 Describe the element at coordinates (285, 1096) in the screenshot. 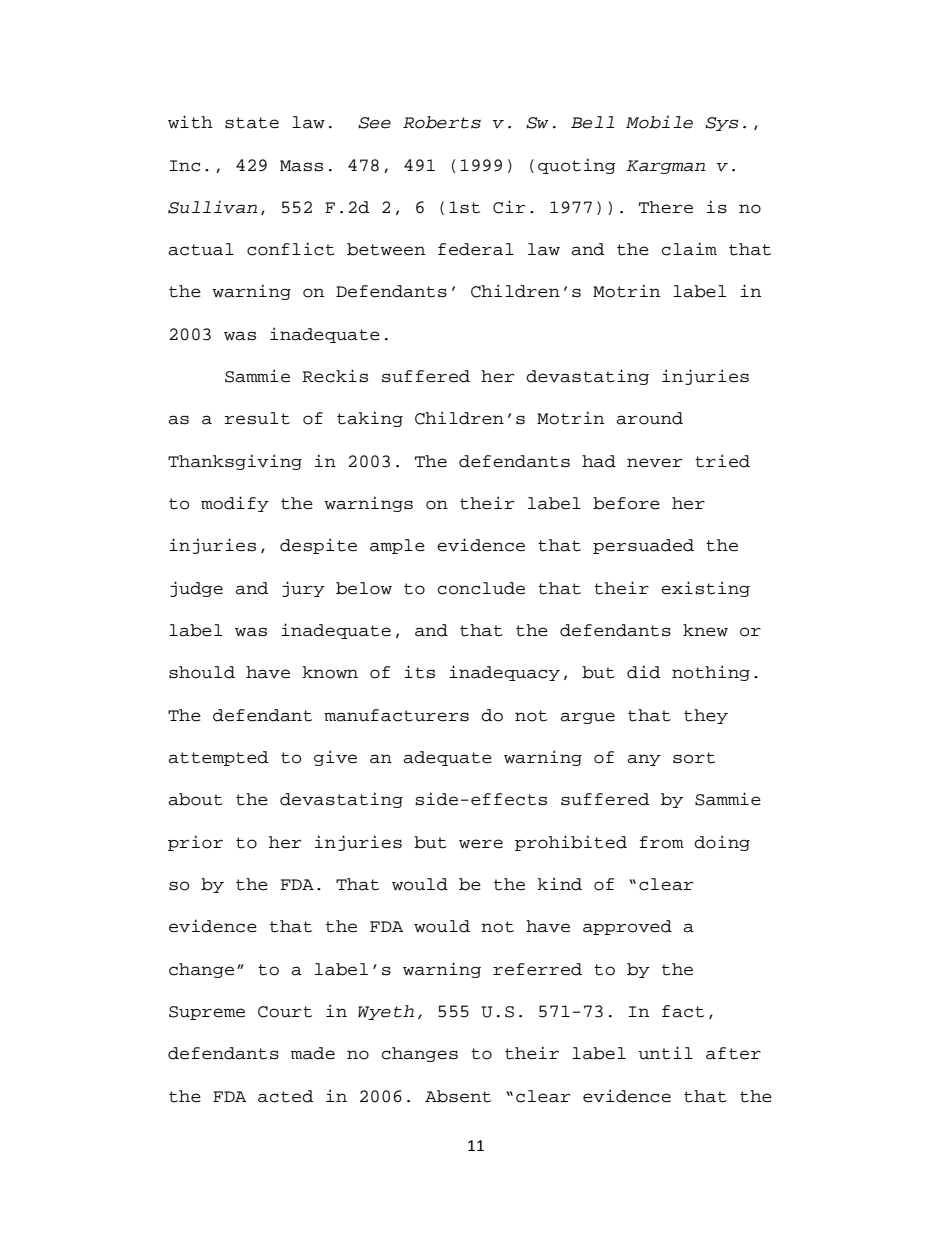

I see `acted` at that location.
